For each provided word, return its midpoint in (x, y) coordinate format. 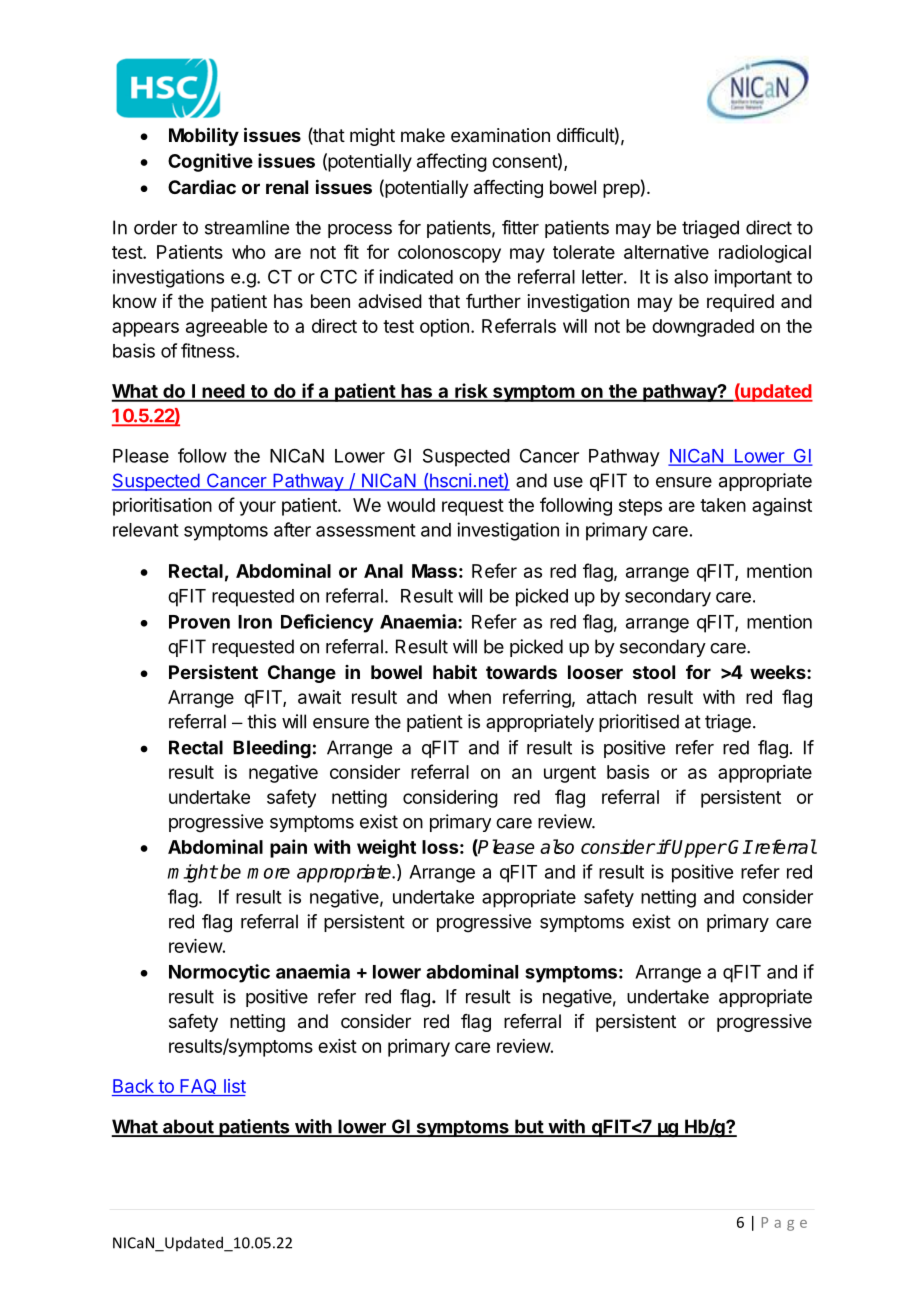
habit (455, 672)
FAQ (198, 1087)
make (423, 135)
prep (621, 190)
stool (654, 672)
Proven (199, 622)
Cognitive (210, 162)
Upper (699, 848)
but (529, 1127)
